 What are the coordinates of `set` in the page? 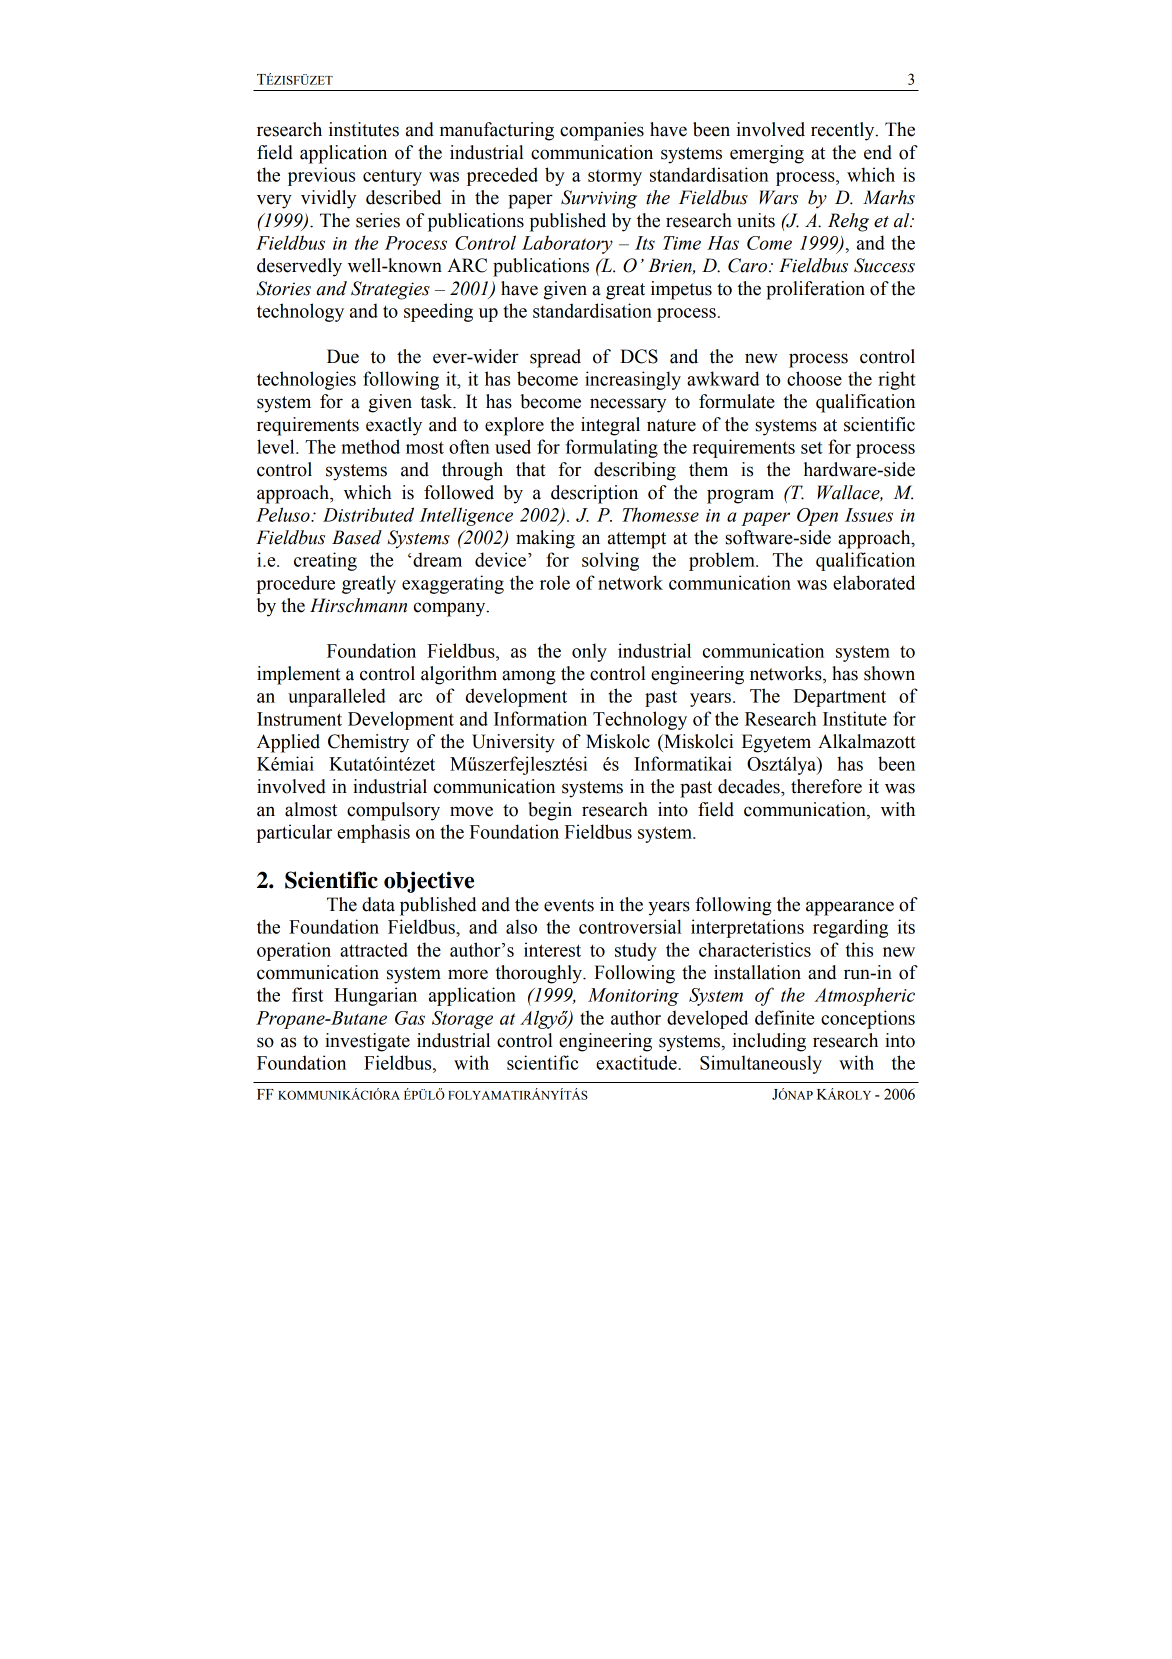 It's located at (812, 448).
